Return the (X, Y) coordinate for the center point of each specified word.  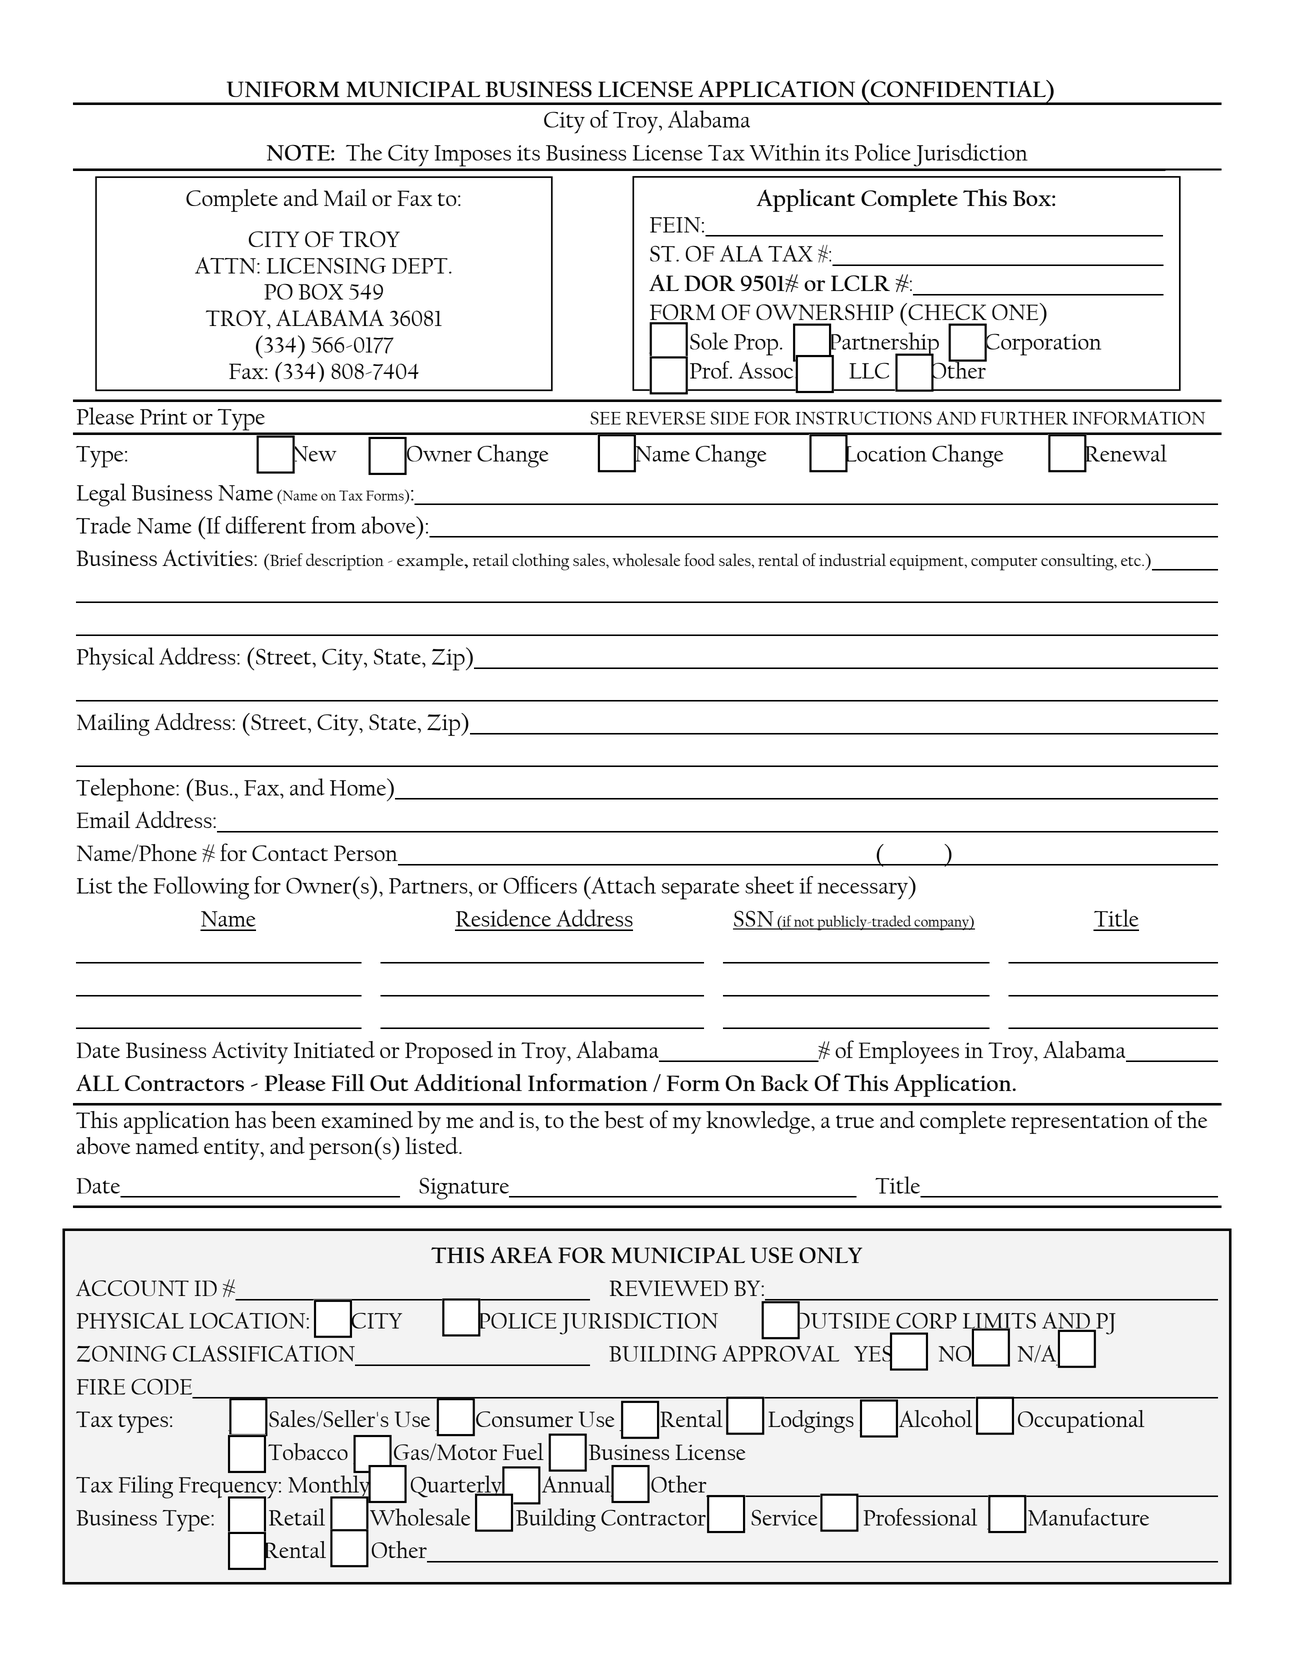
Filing (146, 1487)
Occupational (1081, 1421)
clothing (540, 562)
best (624, 1120)
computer (1004, 563)
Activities (208, 558)
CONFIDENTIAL (958, 88)
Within (785, 152)
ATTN (226, 265)
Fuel (523, 1451)
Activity (250, 1052)
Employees (909, 1052)
